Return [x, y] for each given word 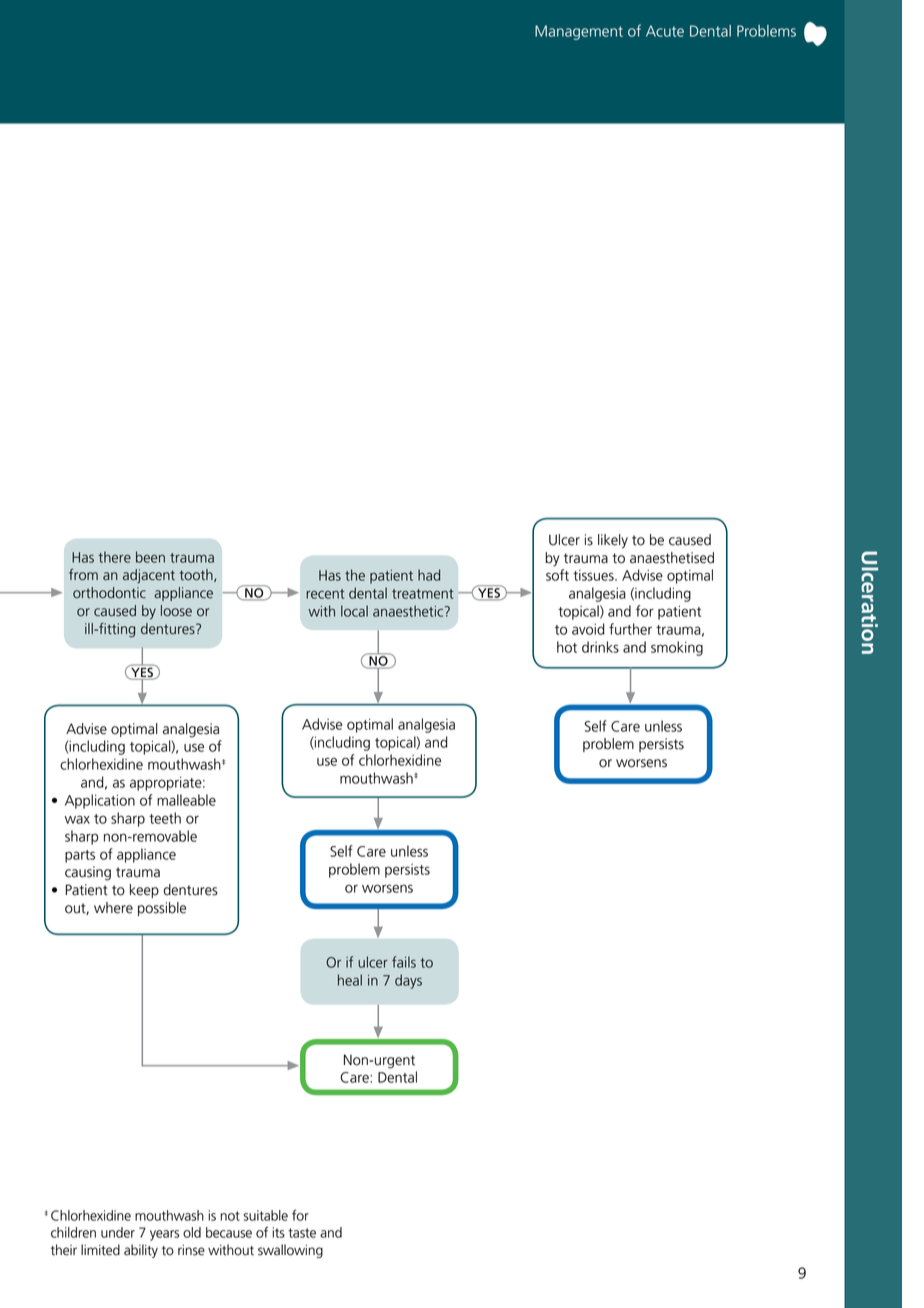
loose [176, 611]
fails [404, 962]
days [408, 981]
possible [162, 909]
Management [579, 32]
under [118, 1232]
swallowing [290, 1251]
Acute [665, 31]
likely [613, 541]
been [150, 557]
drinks [600, 647]
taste [302, 1233]
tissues [594, 575]
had [429, 575]
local [354, 611]
